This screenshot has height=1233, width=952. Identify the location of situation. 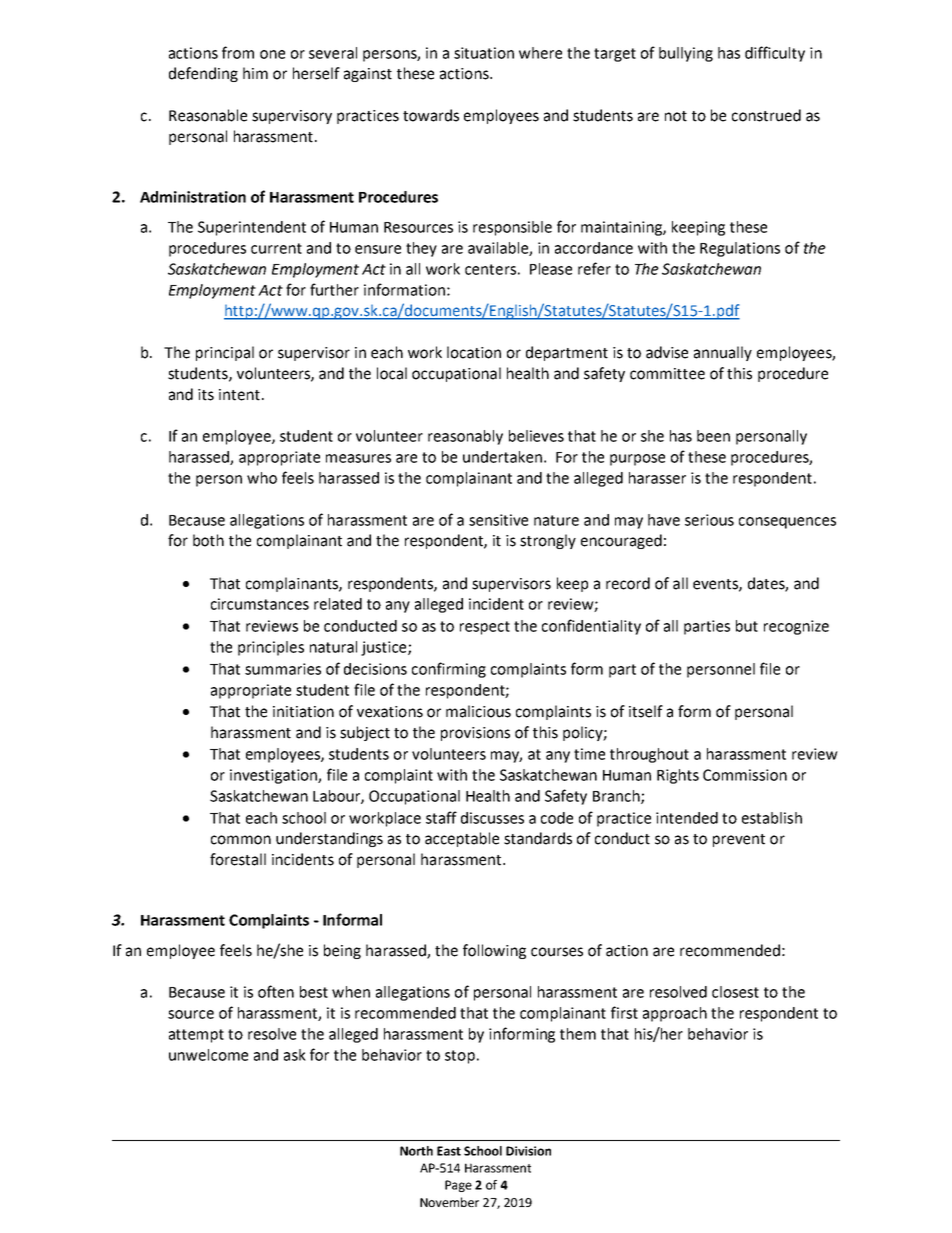
(484, 53).
